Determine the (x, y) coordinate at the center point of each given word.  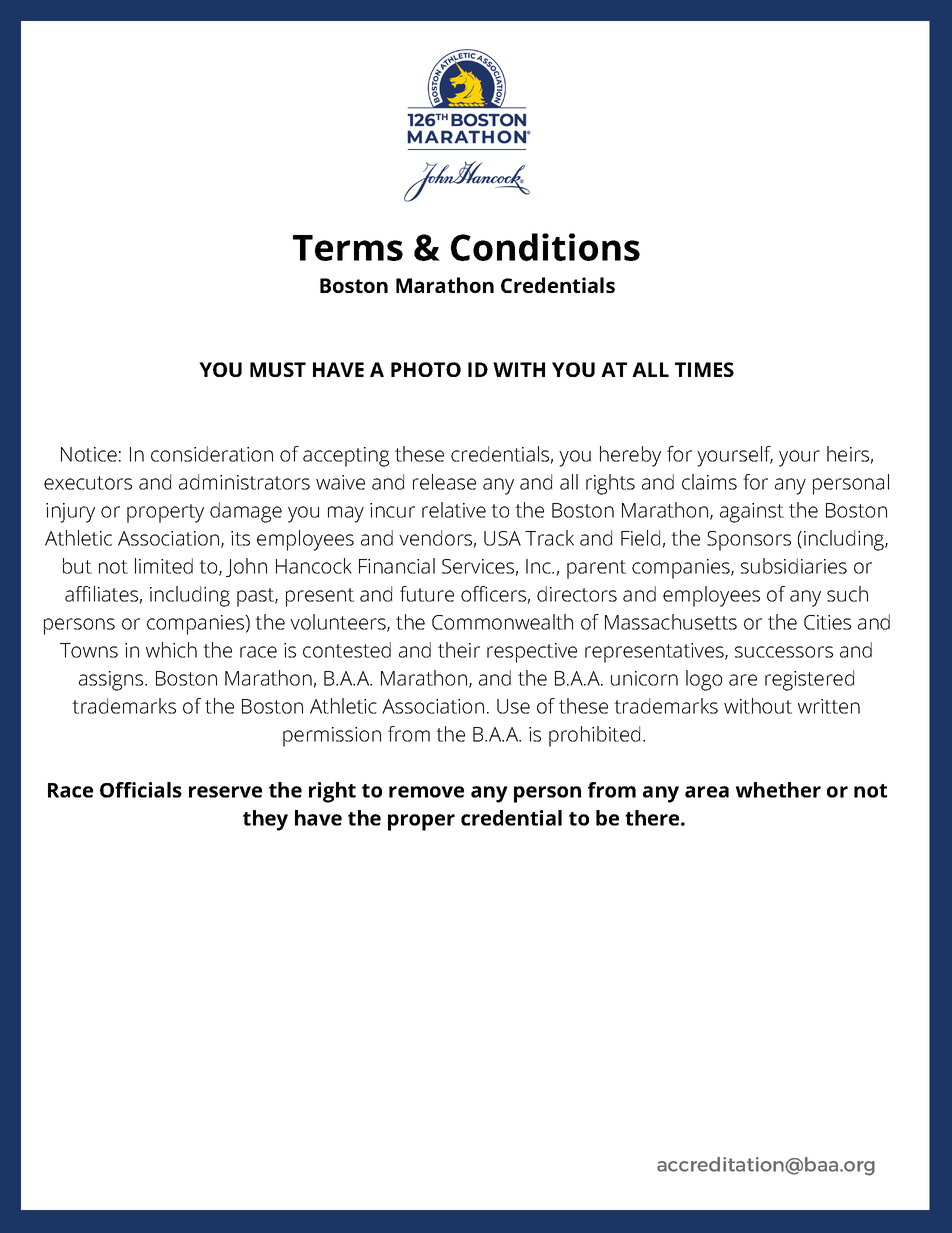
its (240, 538)
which (171, 650)
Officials (141, 790)
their (459, 650)
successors (784, 652)
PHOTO (426, 369)
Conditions (545, 247)
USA (502, 538)
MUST (278, 369)
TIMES (704, 369)
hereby (630, 456)
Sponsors (749, 541)
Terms (348, 248)
